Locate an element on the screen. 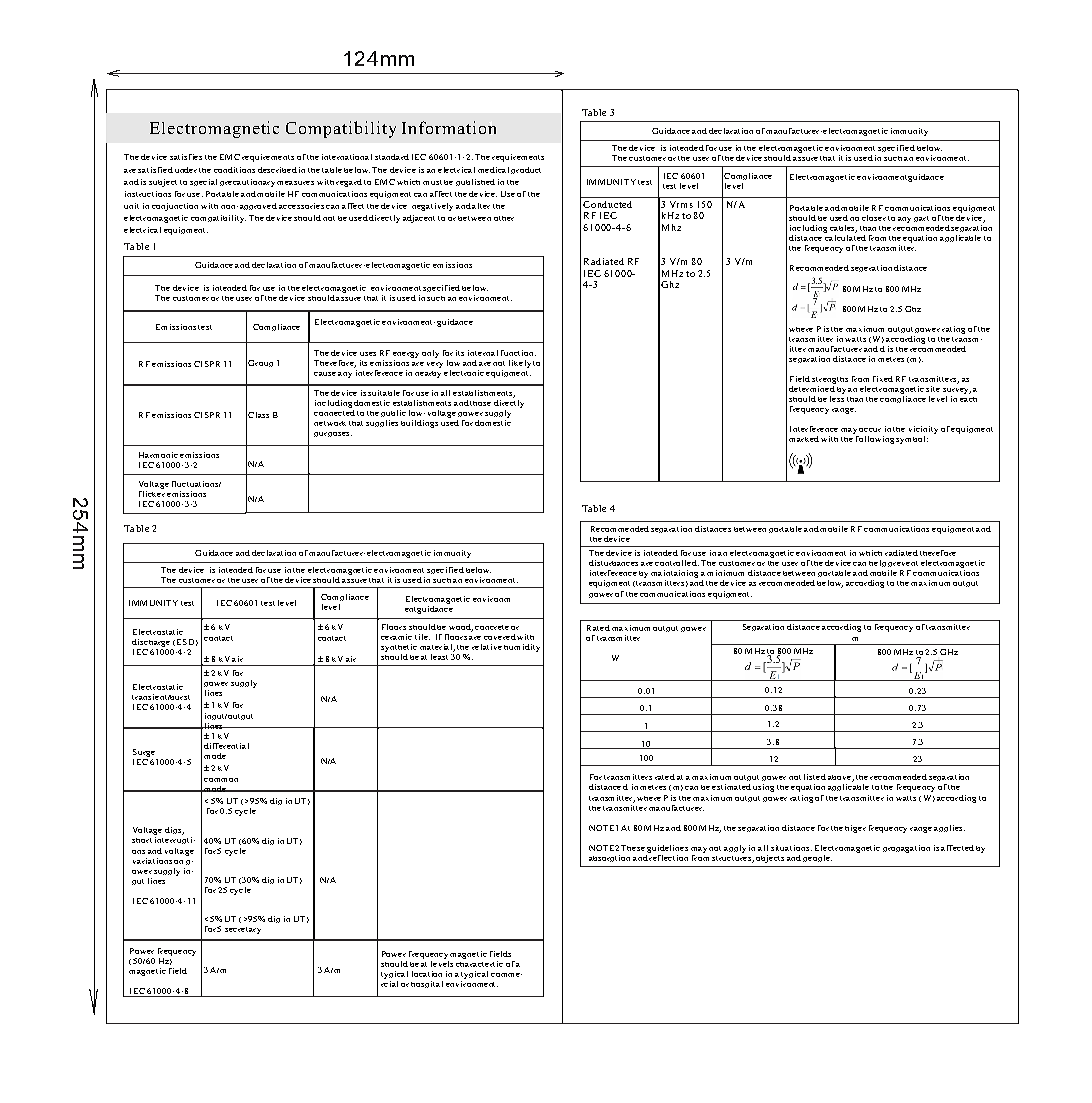 The height and width of the screenshot is (1103, 1092). help is located at coordinates (877, 563).
